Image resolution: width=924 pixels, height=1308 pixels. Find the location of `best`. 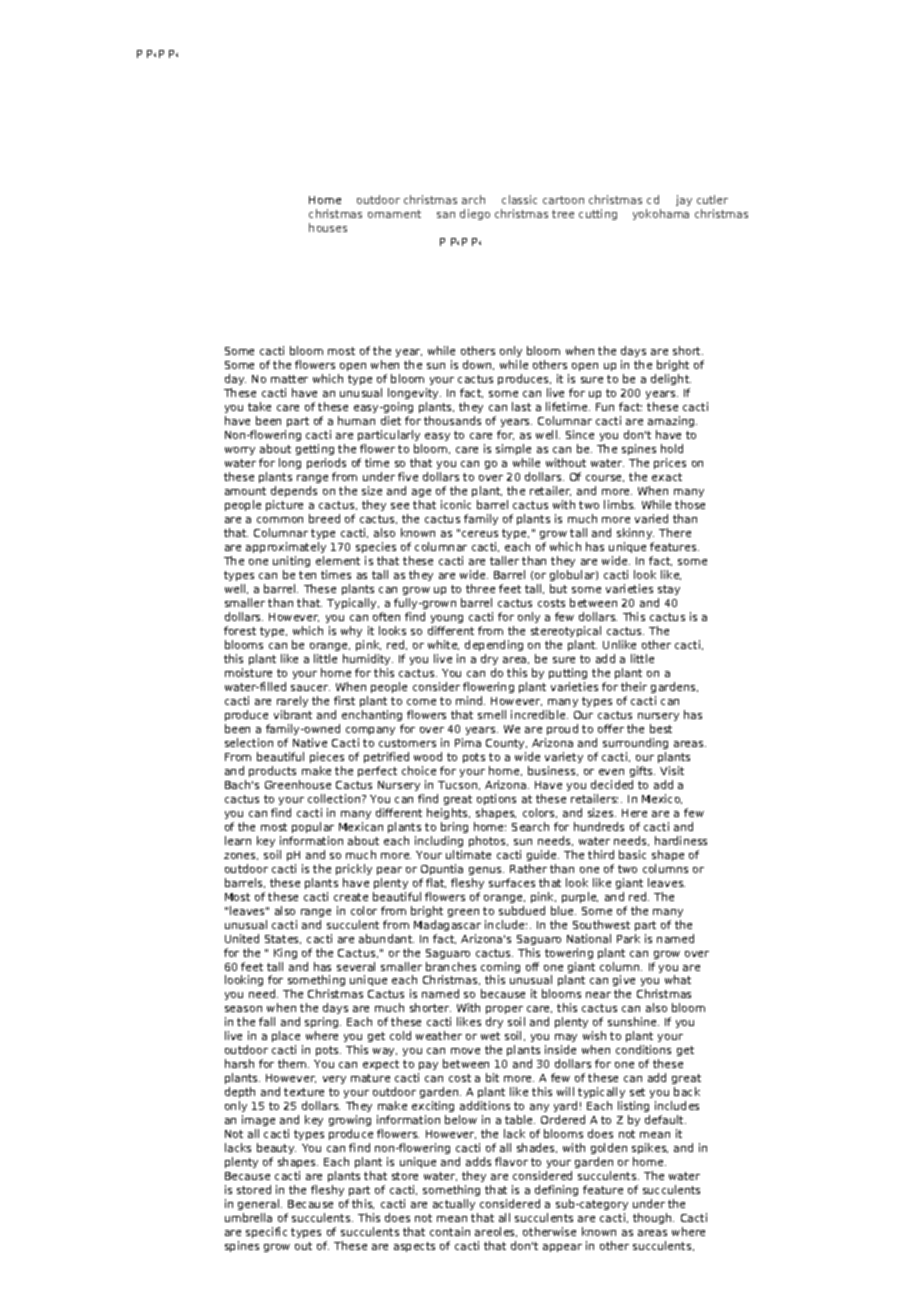

best is located at coordinates (661, 728).
